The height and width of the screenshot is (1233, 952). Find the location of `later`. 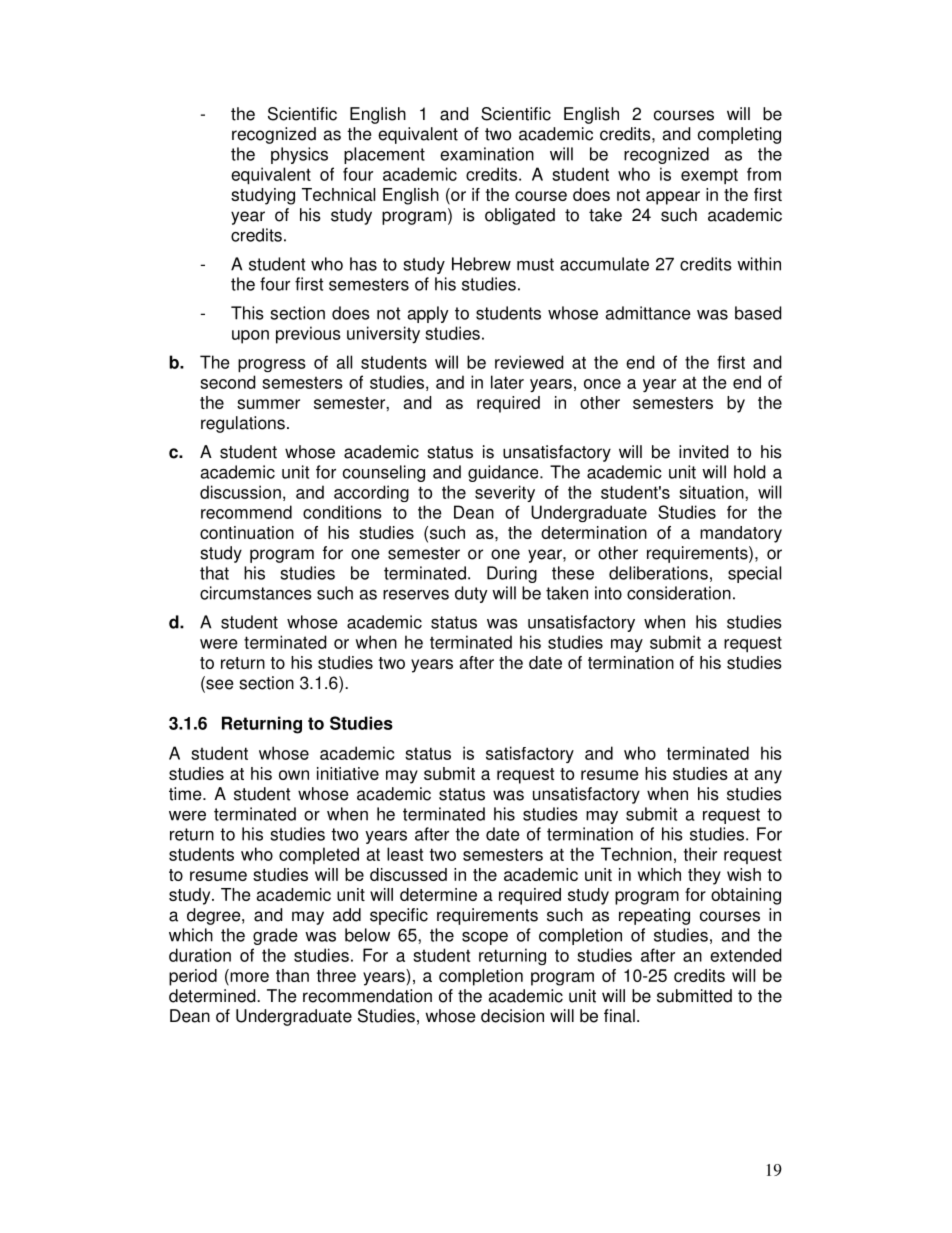

later is located at coordinates (507, 382).
